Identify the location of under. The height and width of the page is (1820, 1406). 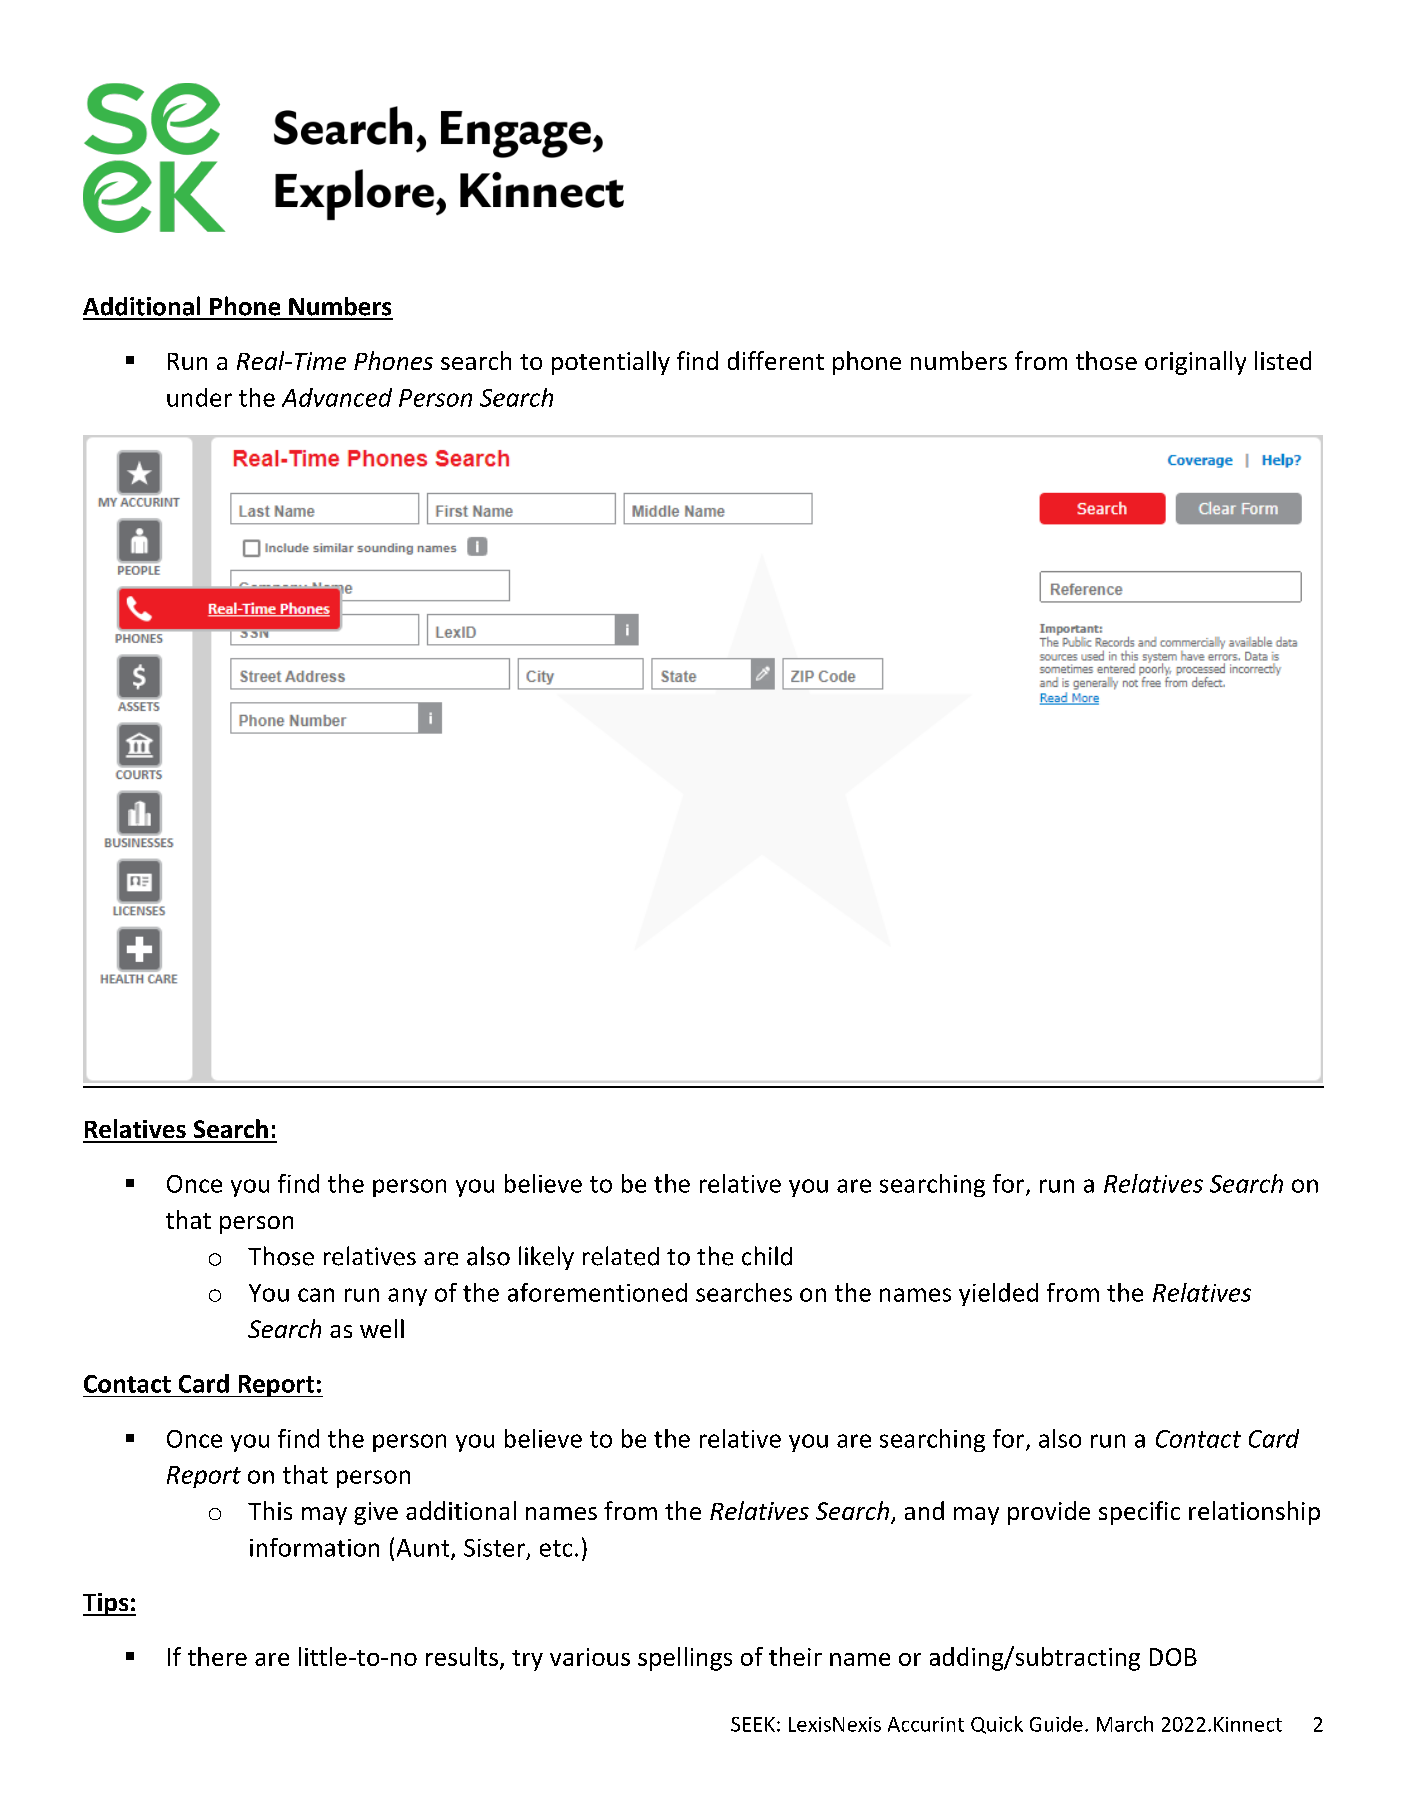
(199, 397).
